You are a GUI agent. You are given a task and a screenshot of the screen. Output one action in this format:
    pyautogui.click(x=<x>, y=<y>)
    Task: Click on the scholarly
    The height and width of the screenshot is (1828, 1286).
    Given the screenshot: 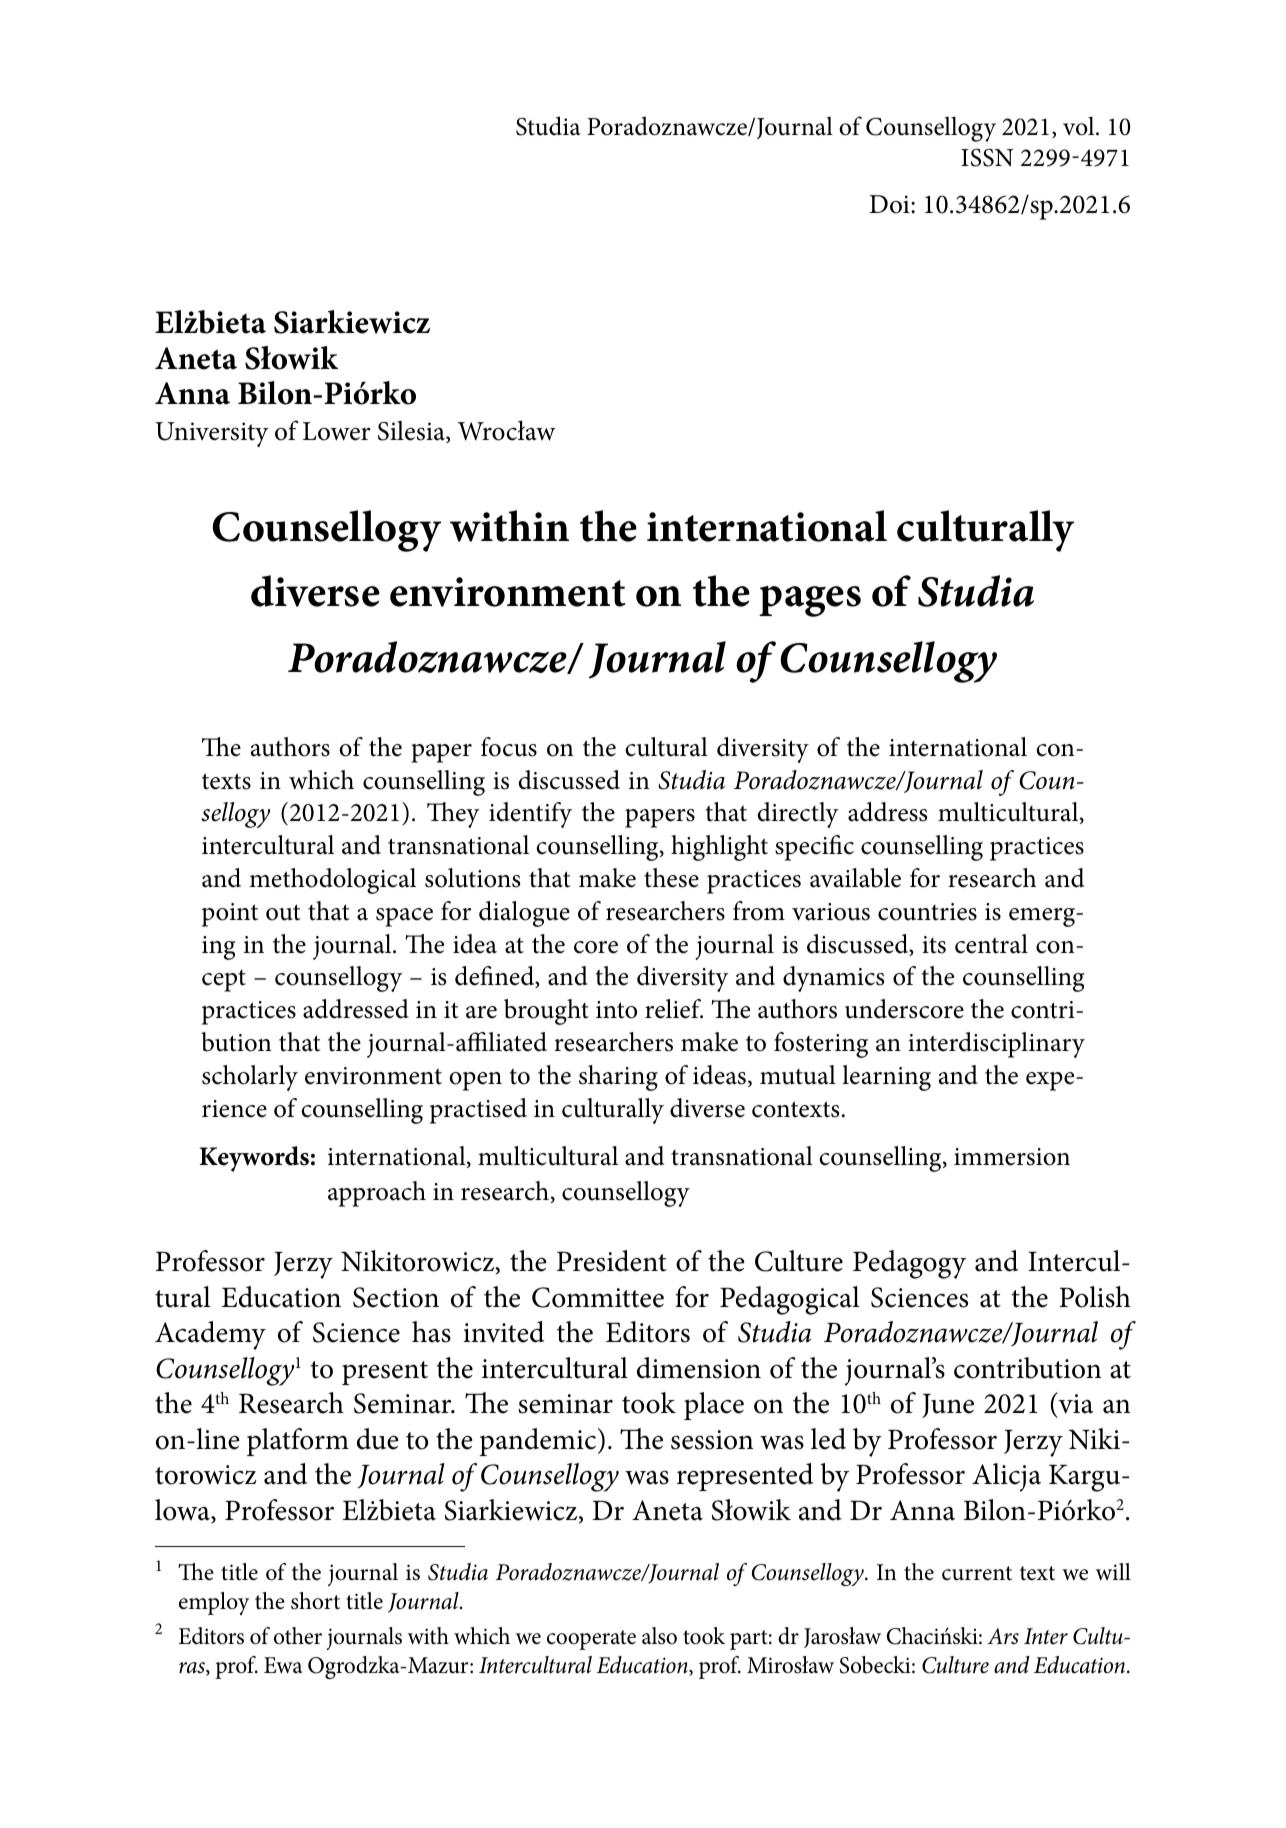 What is the action you would take?
    pyautogui.click(x=250, y=1078)
